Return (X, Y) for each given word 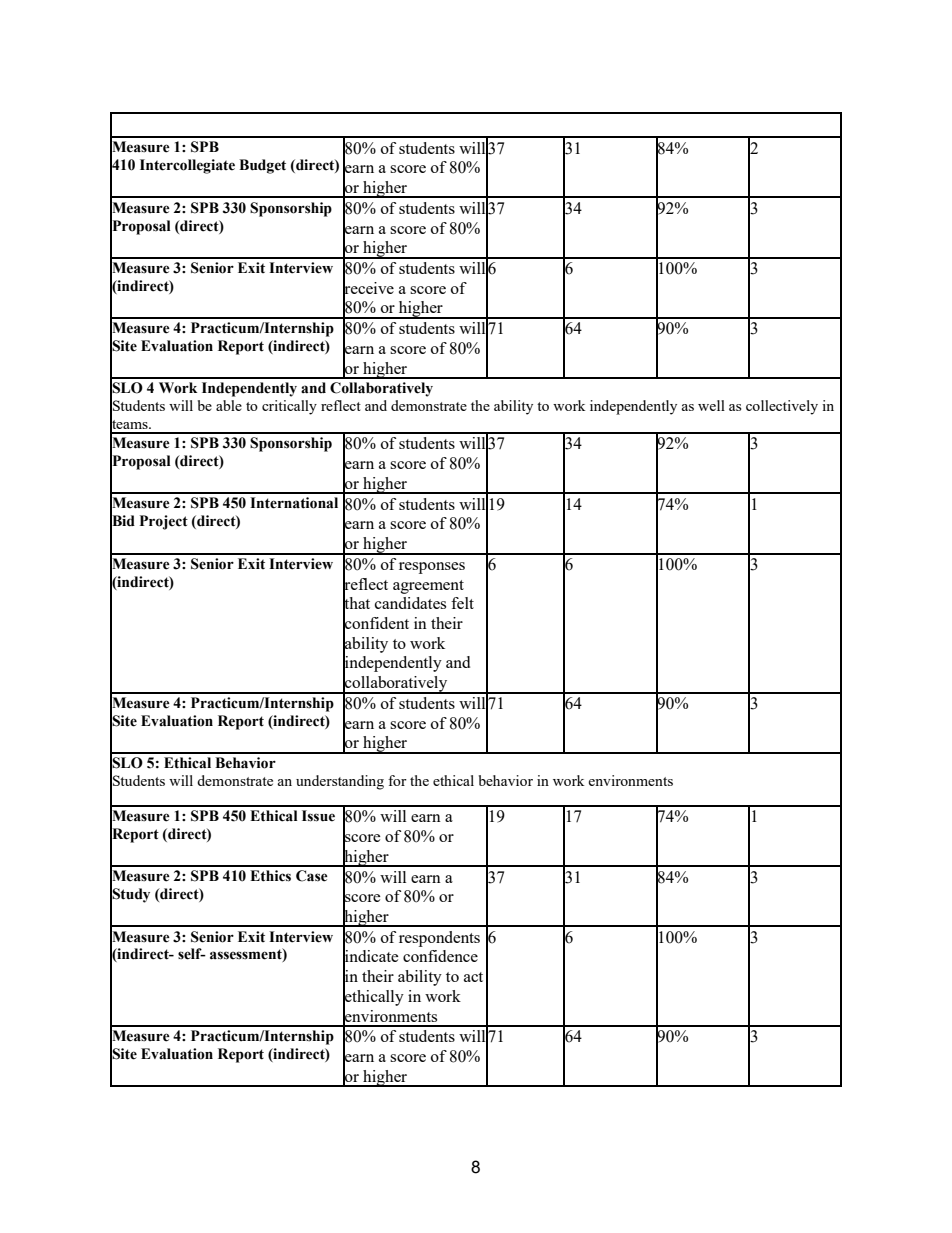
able (229, 405)
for (397, 780)
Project (164, 522)
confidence (440, 956)
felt (462, 603)
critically (289, 407)
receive (368, 288)
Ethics (270, 876)
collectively (782, 407)
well (711, 405)
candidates (410, 603)
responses (432, 568)
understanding (340, 782)
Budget (262, 166)
